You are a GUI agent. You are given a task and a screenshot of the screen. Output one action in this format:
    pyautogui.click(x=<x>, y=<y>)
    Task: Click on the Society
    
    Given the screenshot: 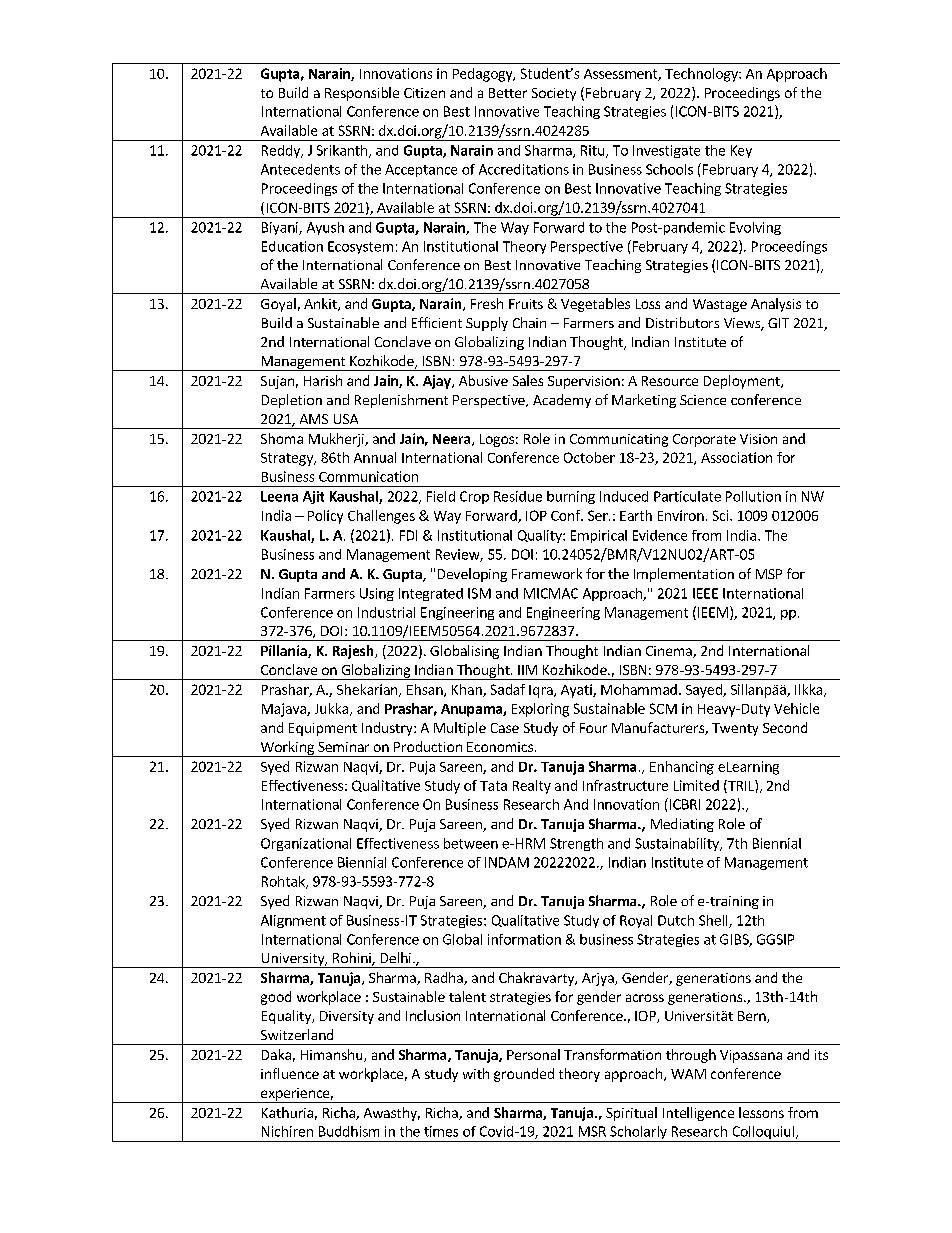 What is the action you would take?
    pyautogui.click(x=554, y=94)
